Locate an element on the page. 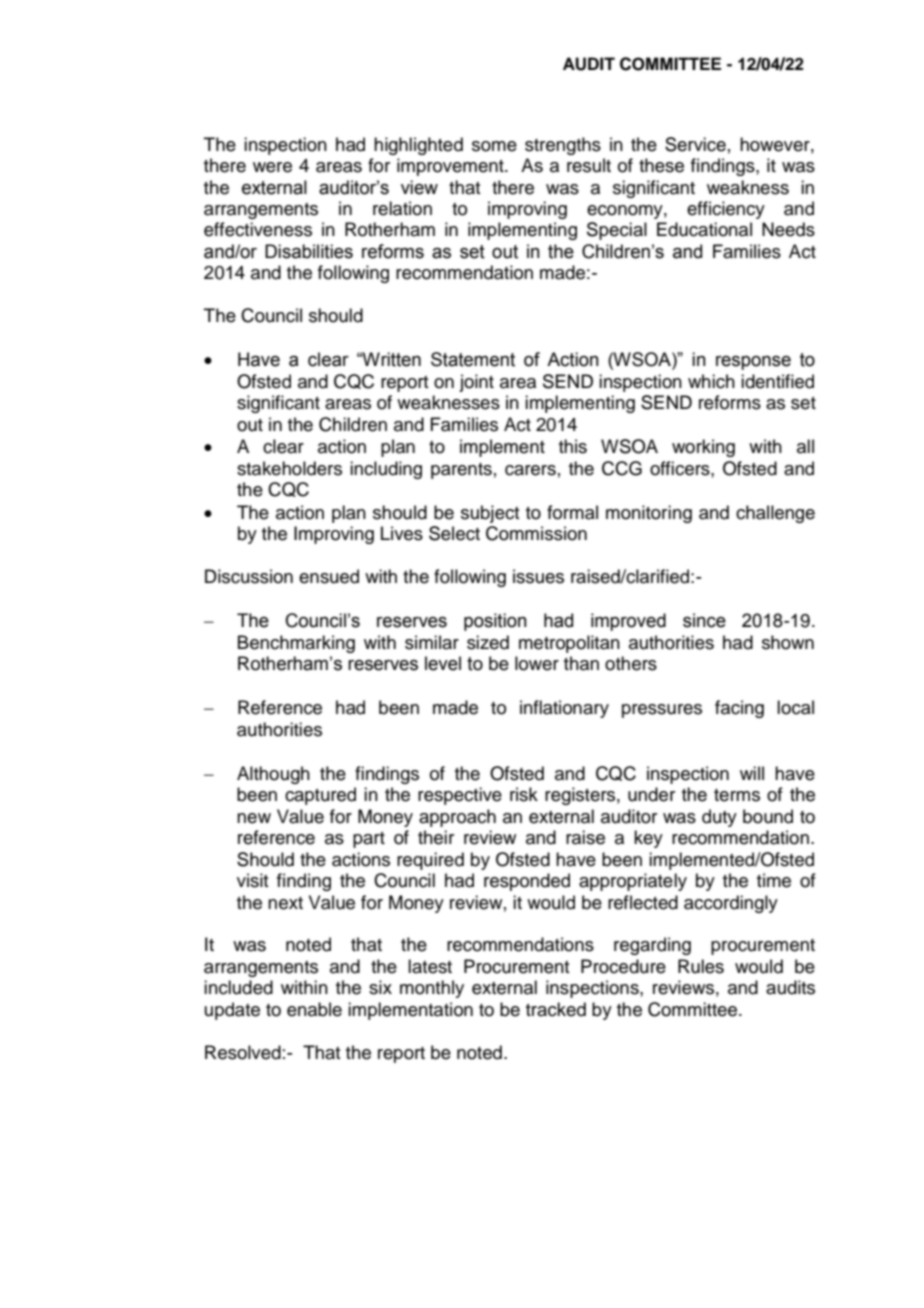 The image size is (924, 1308). risk is located at coordinates (524, 794).
